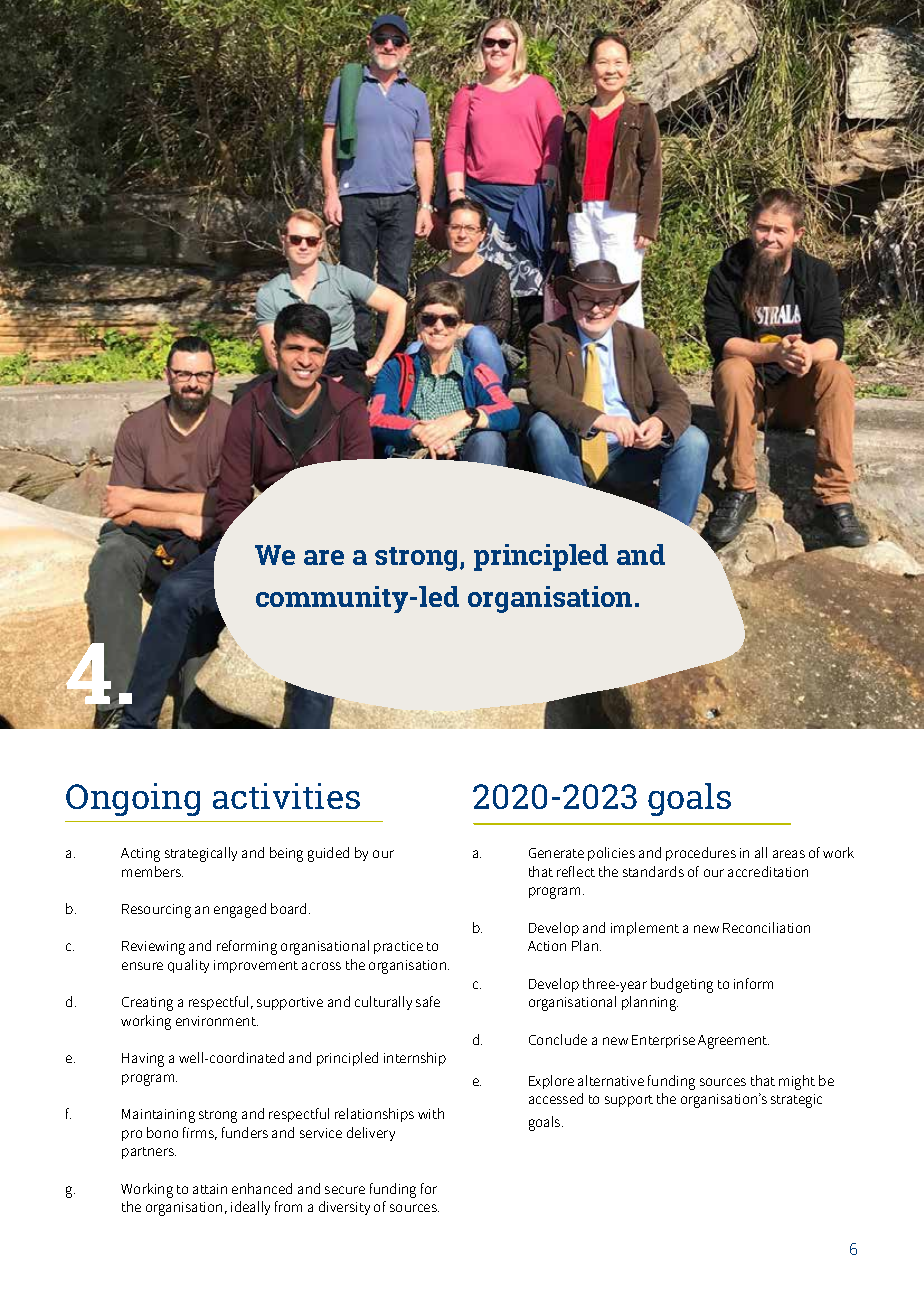 Image resolution: width=924 pixels, height=1308 pixels. Describe the element at coordinates (210, 1189) in the screenshot. I see `attain` at that location.
